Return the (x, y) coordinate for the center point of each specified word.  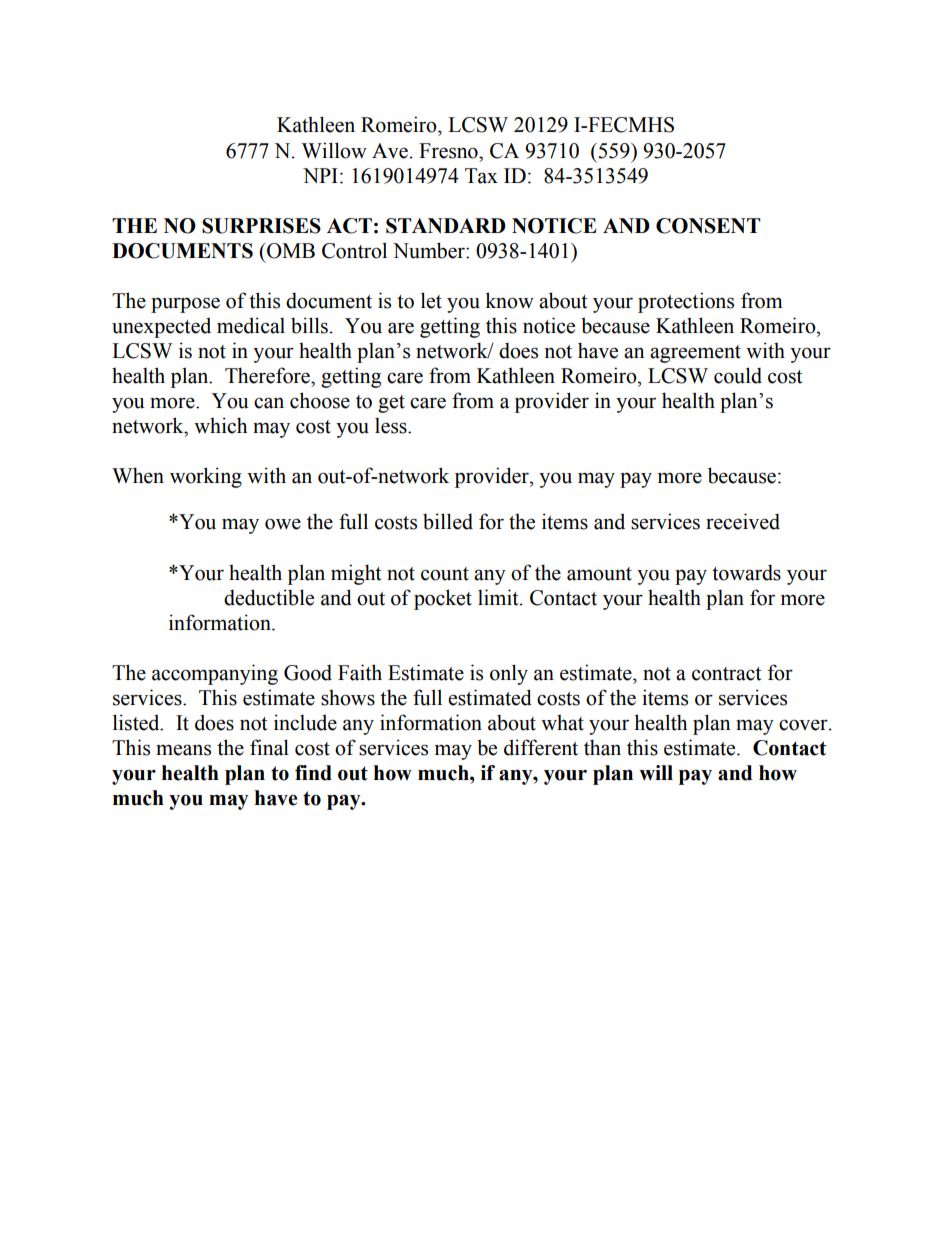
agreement (695, 354)
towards (746, 572)
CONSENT (708, 226)
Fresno (449, 151)
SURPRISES (261, 226)
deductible (269, 597)
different (541, 747)
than (602, 747)
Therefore (268, 375)
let (431, 300)
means (183, 750)
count (445, 574)
